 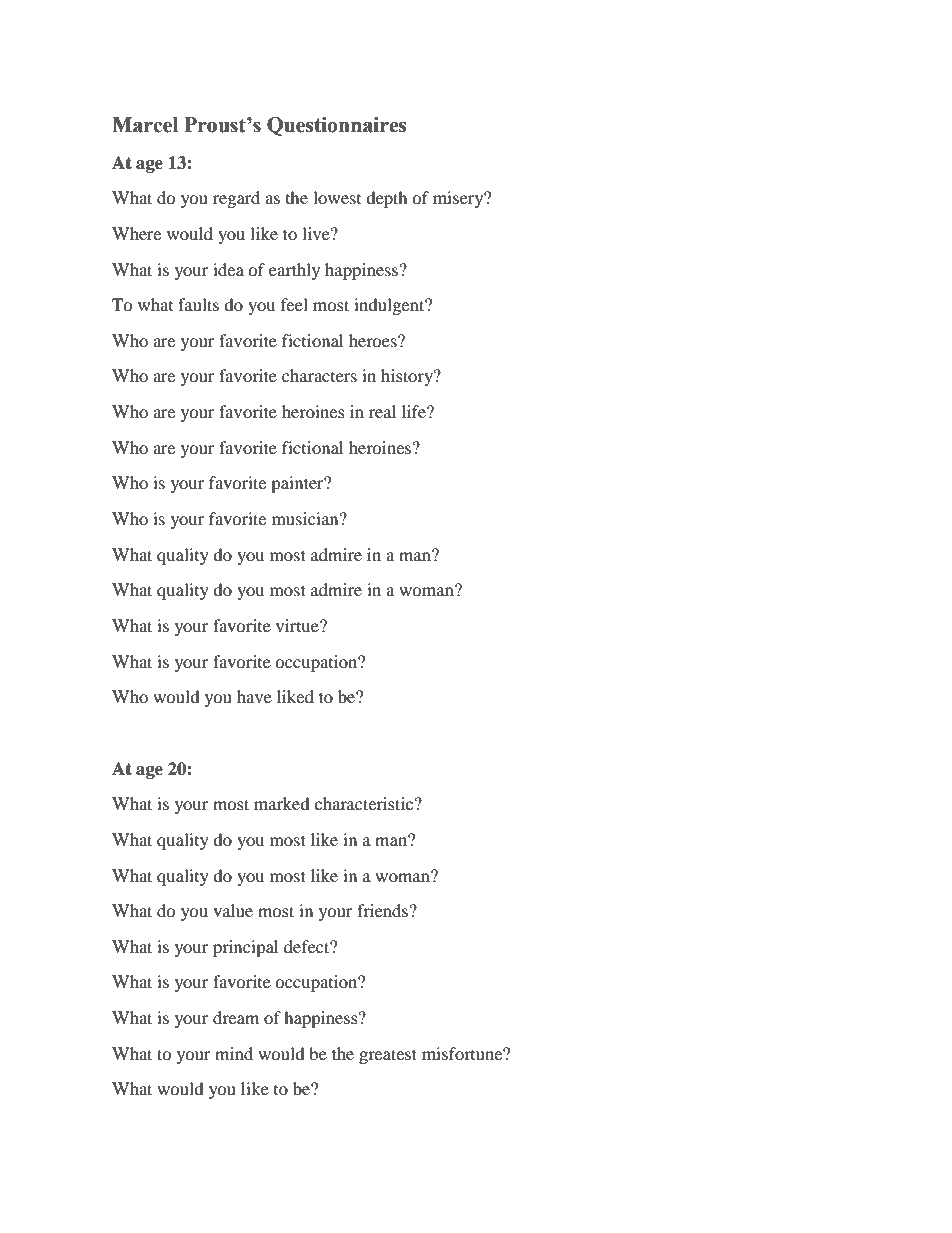 I want to click on mind, so click(x=234, y=1053).
